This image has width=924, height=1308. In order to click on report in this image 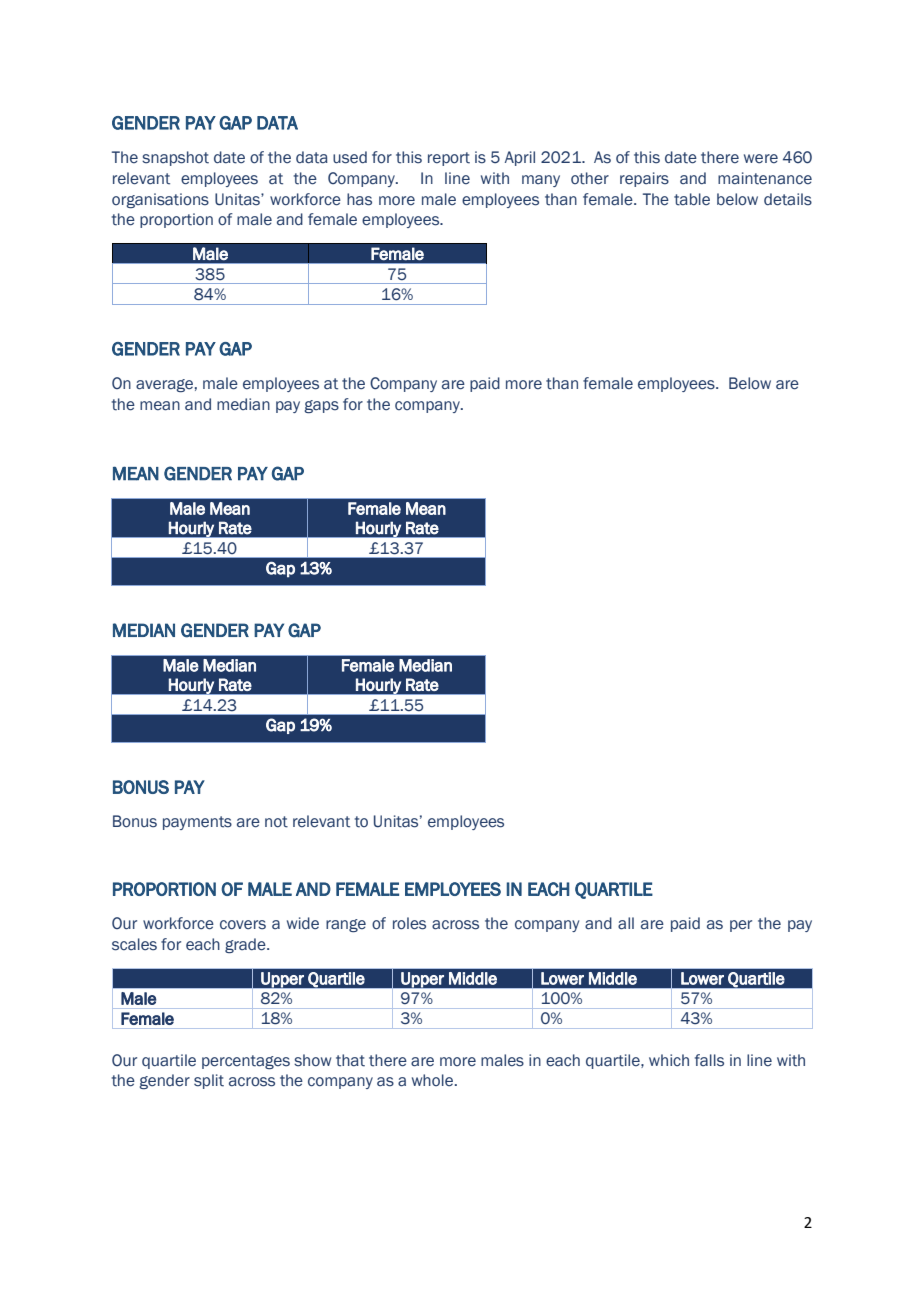, I will do `click(449, 159)`.
